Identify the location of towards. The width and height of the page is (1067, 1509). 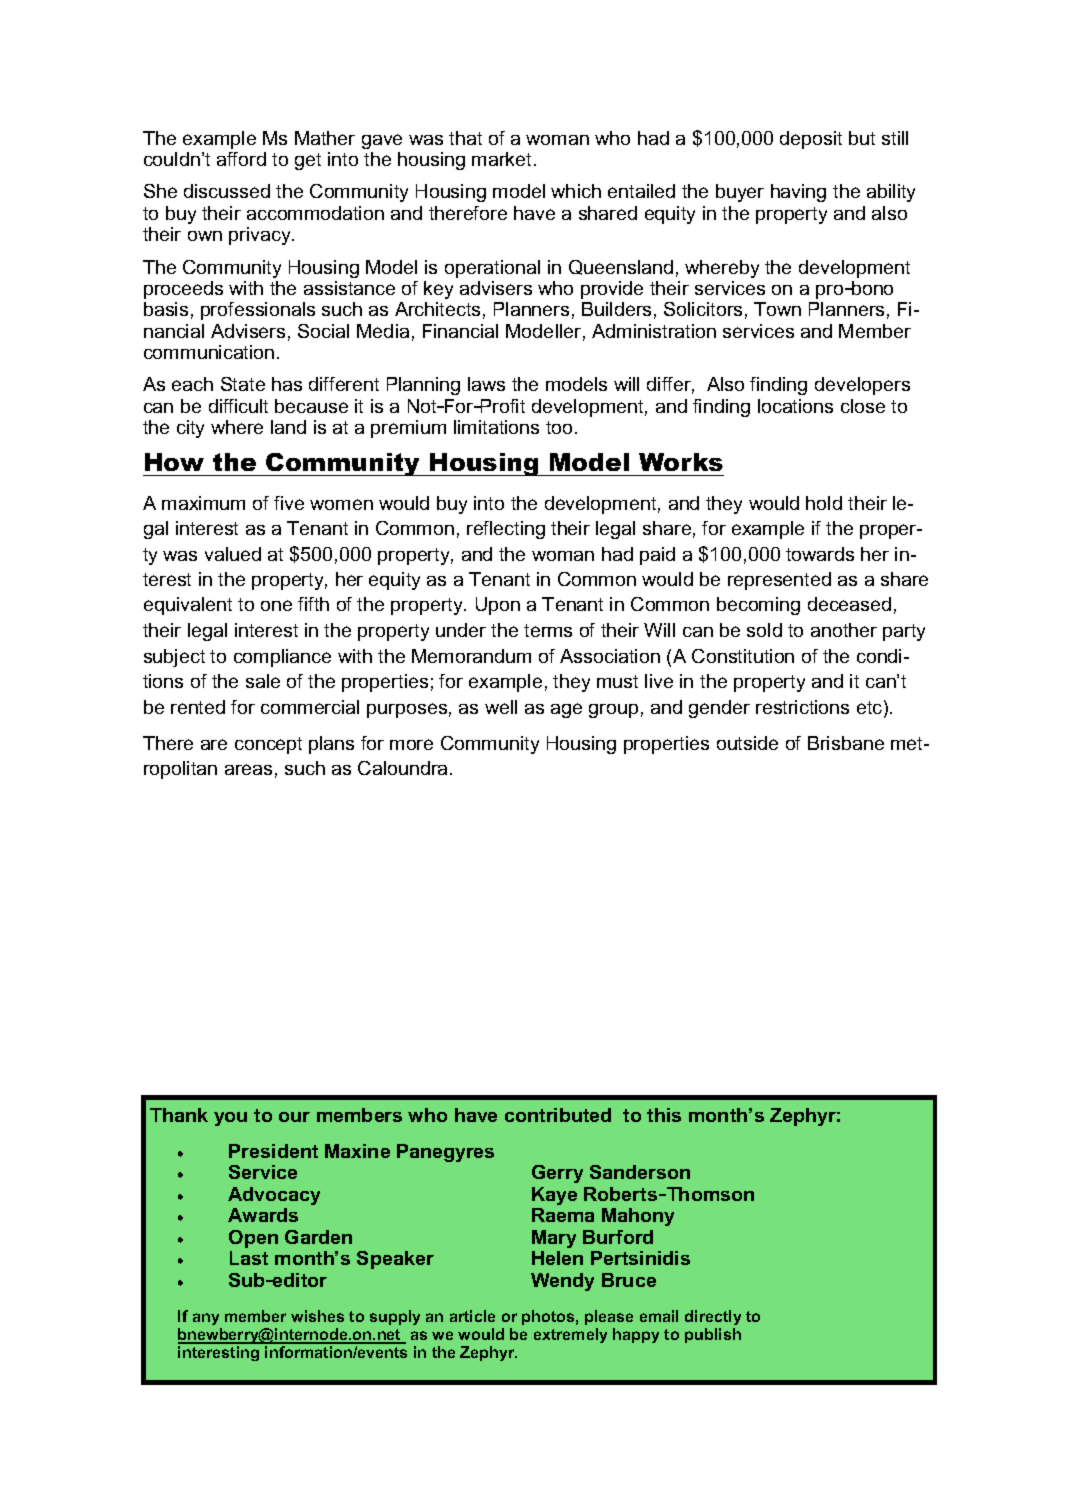
(820, 554).
